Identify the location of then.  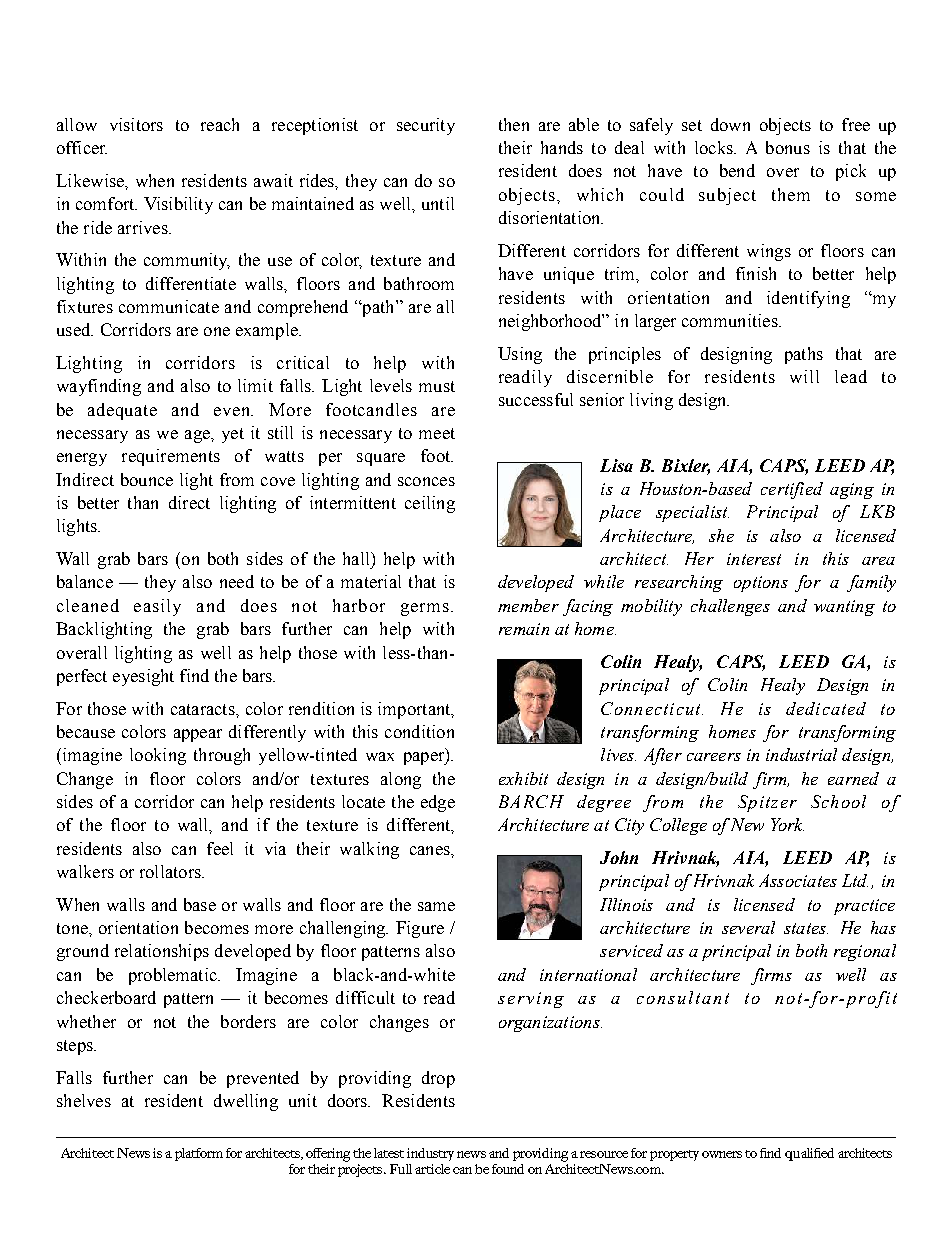
(514, 124).
